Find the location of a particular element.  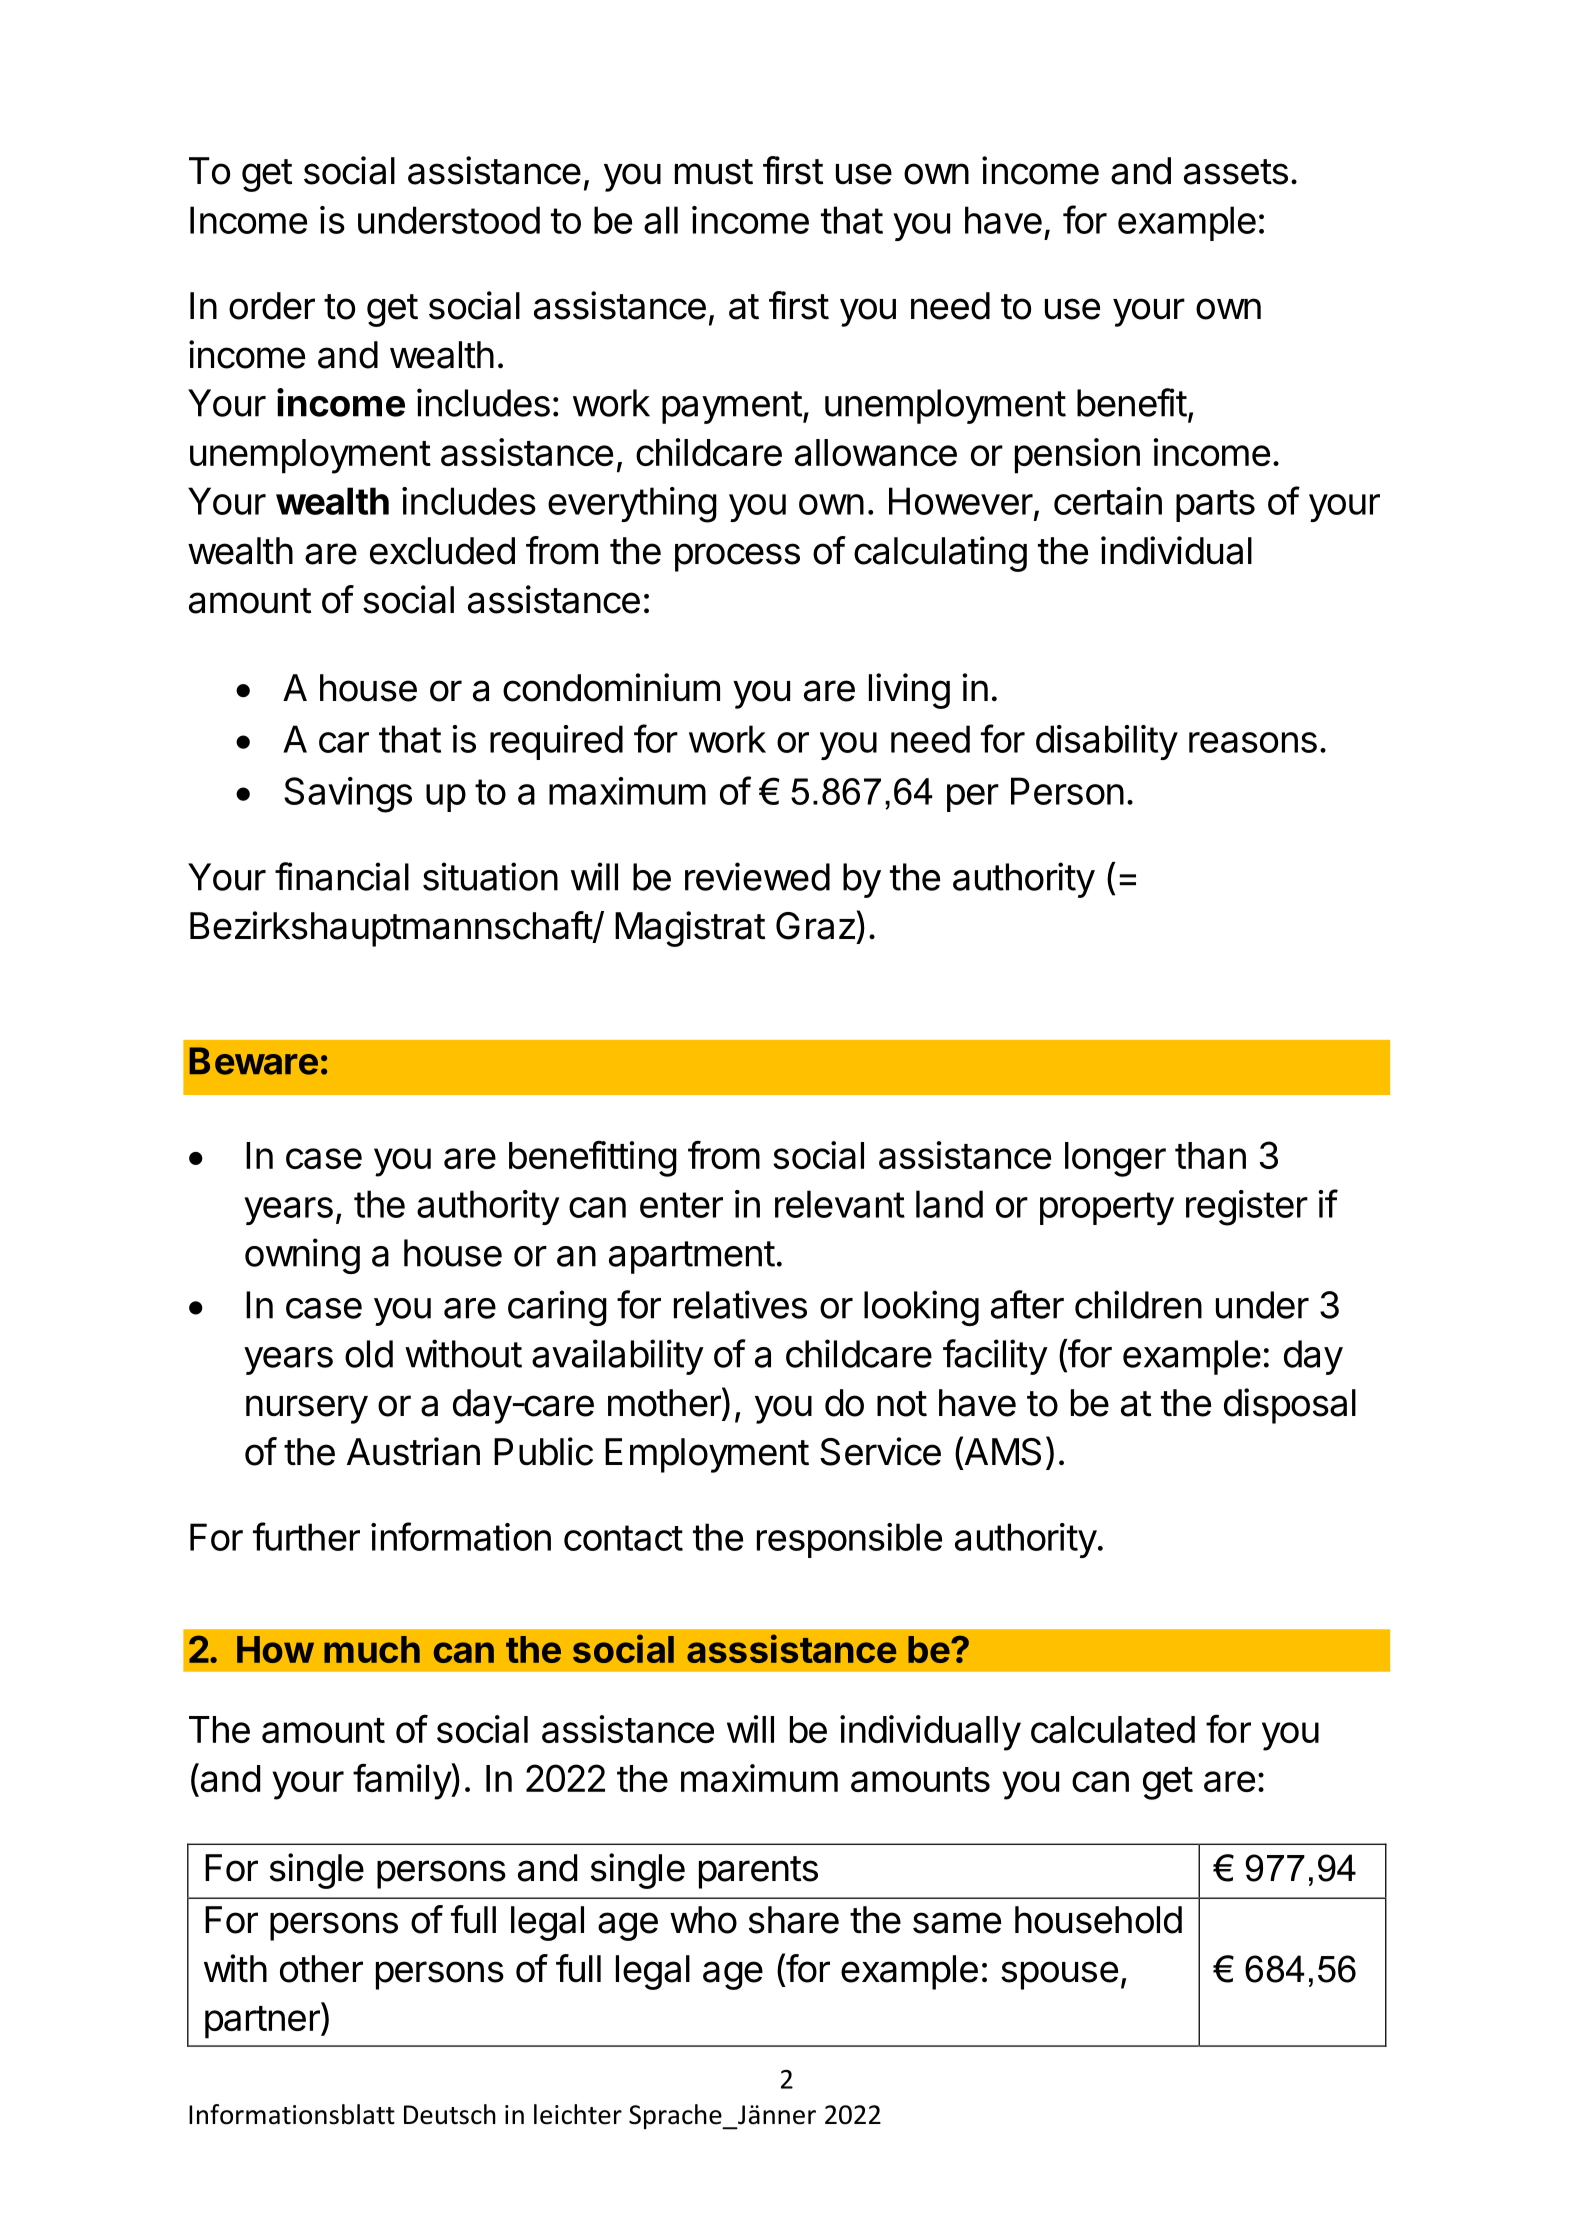

order is located at coordinates (272, 306).
